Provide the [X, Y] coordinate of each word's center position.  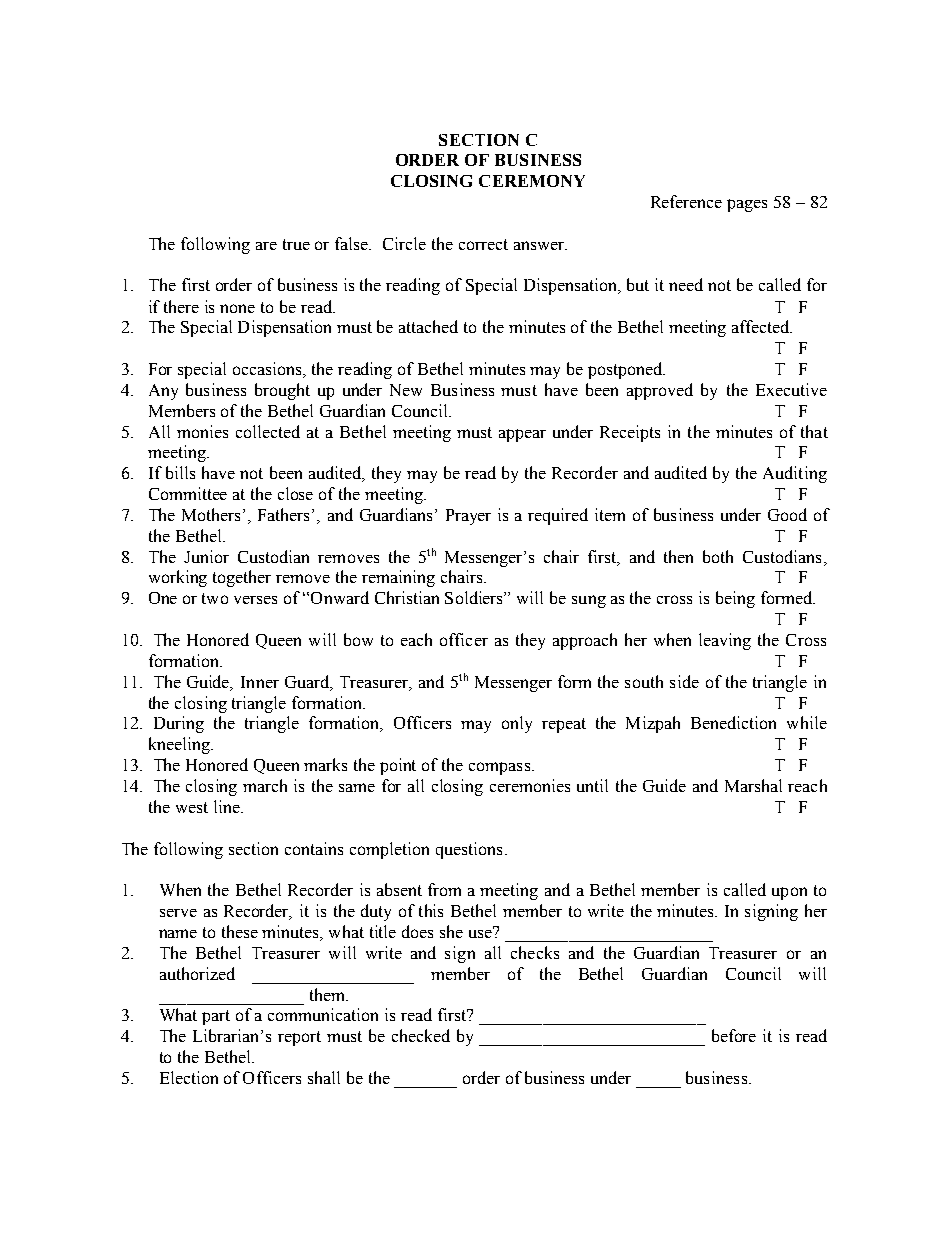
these [240, 931]
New [406, 390]
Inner [260, 682]
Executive [791, 389]
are [266, 246]
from [444, 889]
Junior [206, 556]
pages [747, 205]
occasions [269, 370]
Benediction [733, 722]
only [517, 724]
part [216, 1017]
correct [483, 244]
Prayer [468, 517]
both [718, 556]
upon [789, 893]
